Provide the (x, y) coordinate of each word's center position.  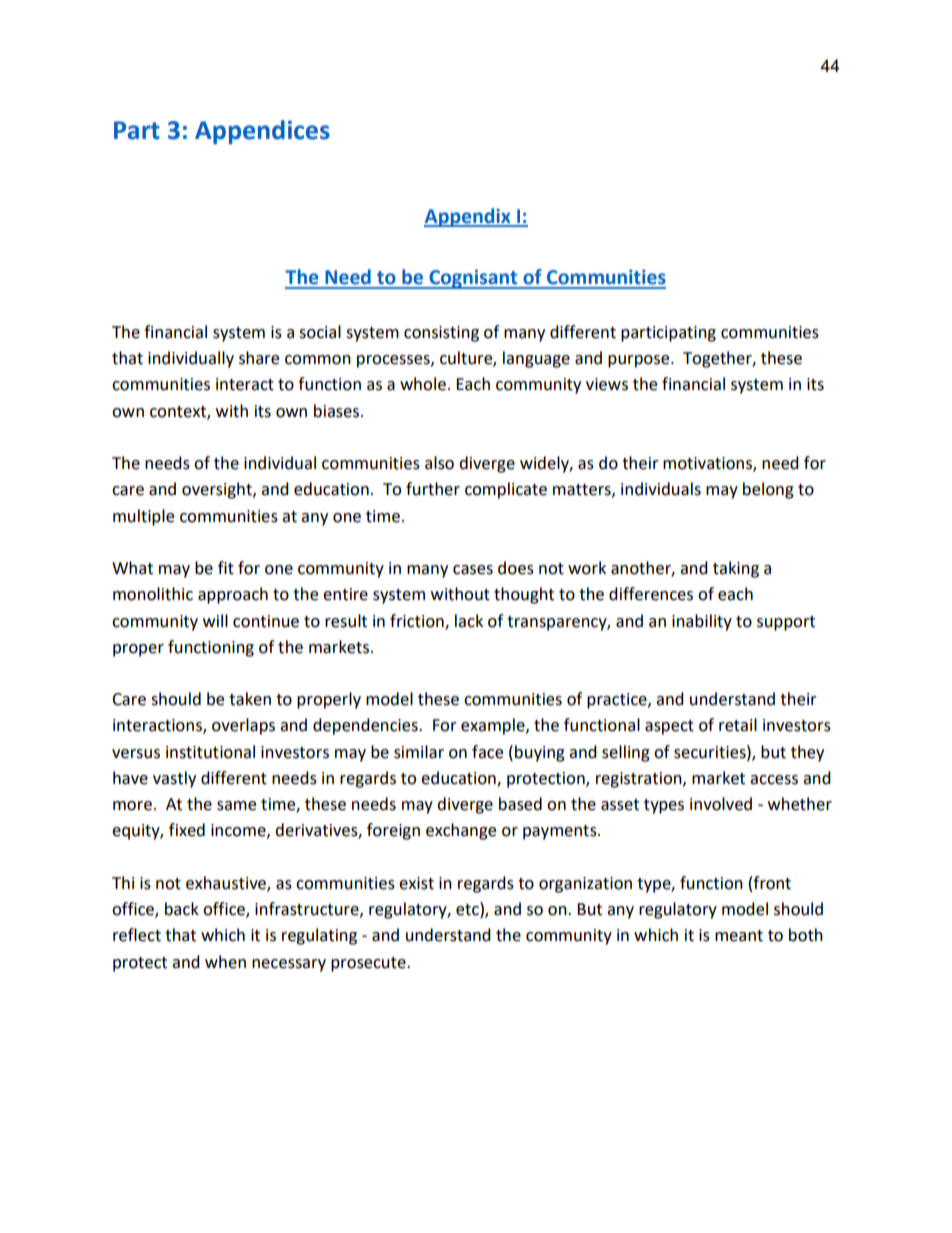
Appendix (468, 217)
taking (736, 569)
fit (226, 568)
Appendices (262, 132)
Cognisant (473, 279)
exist (416, 883)
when (225, 962)
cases (473, 570)
